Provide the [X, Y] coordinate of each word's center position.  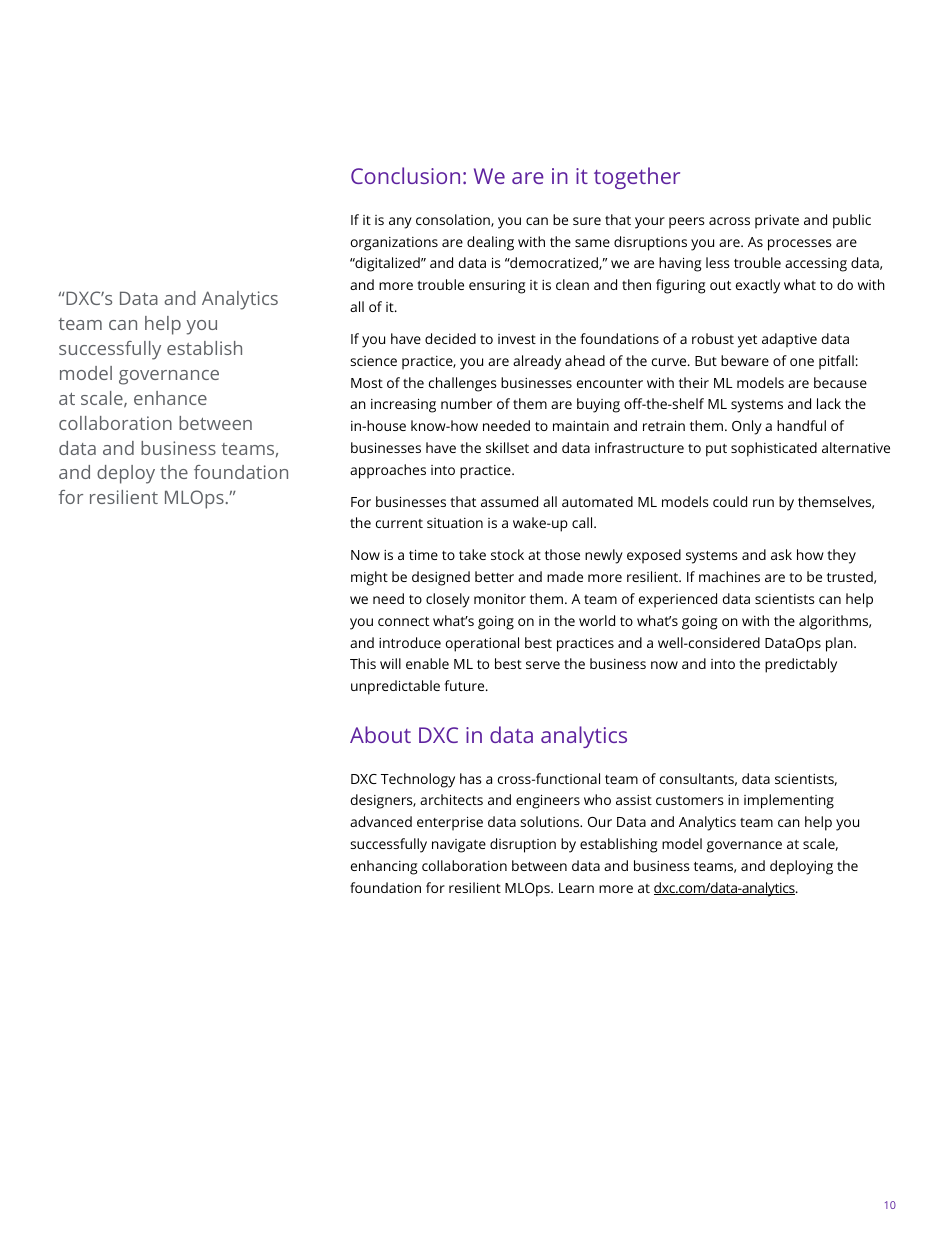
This [363, 663]
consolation [454, 220]
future [465, 685]
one [802, 362]
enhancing [384, 867]
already [537, 362]
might [369, 578]
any [400, 223]
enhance [170, 398]
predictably [801, 665]
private [777, 222]
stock [507, 554]
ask [781, 554]
